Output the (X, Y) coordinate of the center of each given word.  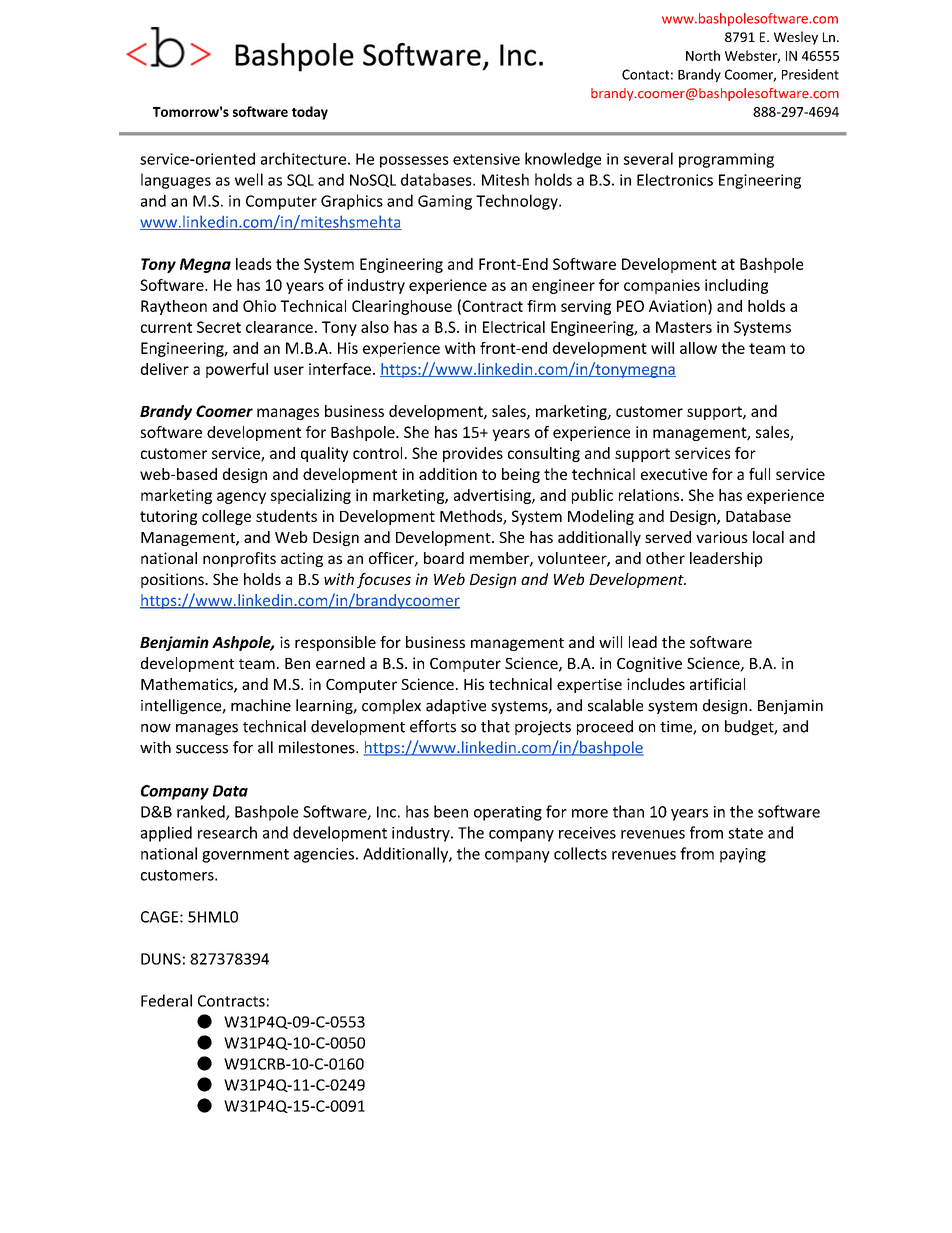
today (310, 113)
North (703, 55)
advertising (493, 496)
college (226, 517)
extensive (486, 159)
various (722, 537)
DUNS (161, 959)
